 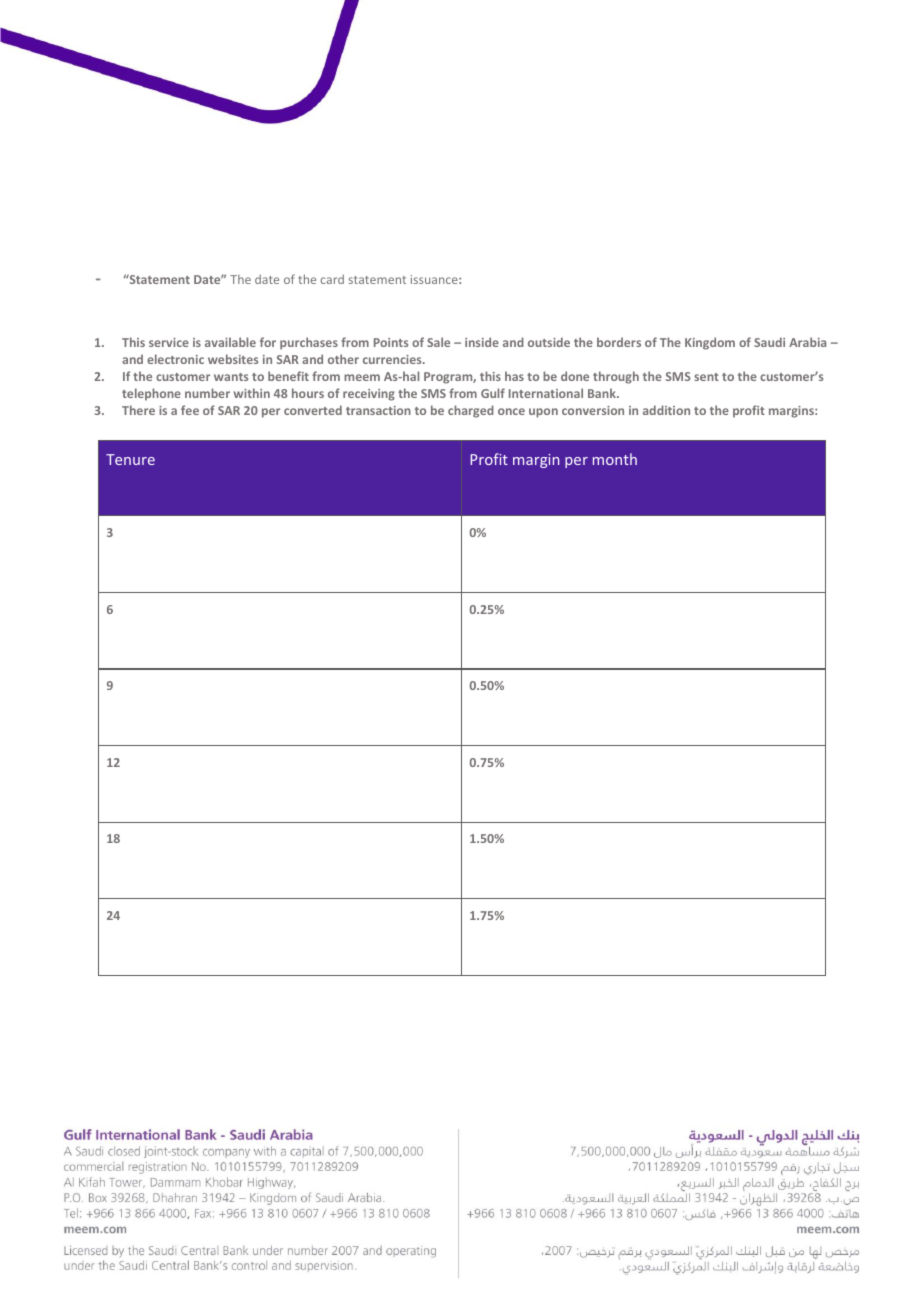 I want to click on Arabia, so click(x=807, y=342).
